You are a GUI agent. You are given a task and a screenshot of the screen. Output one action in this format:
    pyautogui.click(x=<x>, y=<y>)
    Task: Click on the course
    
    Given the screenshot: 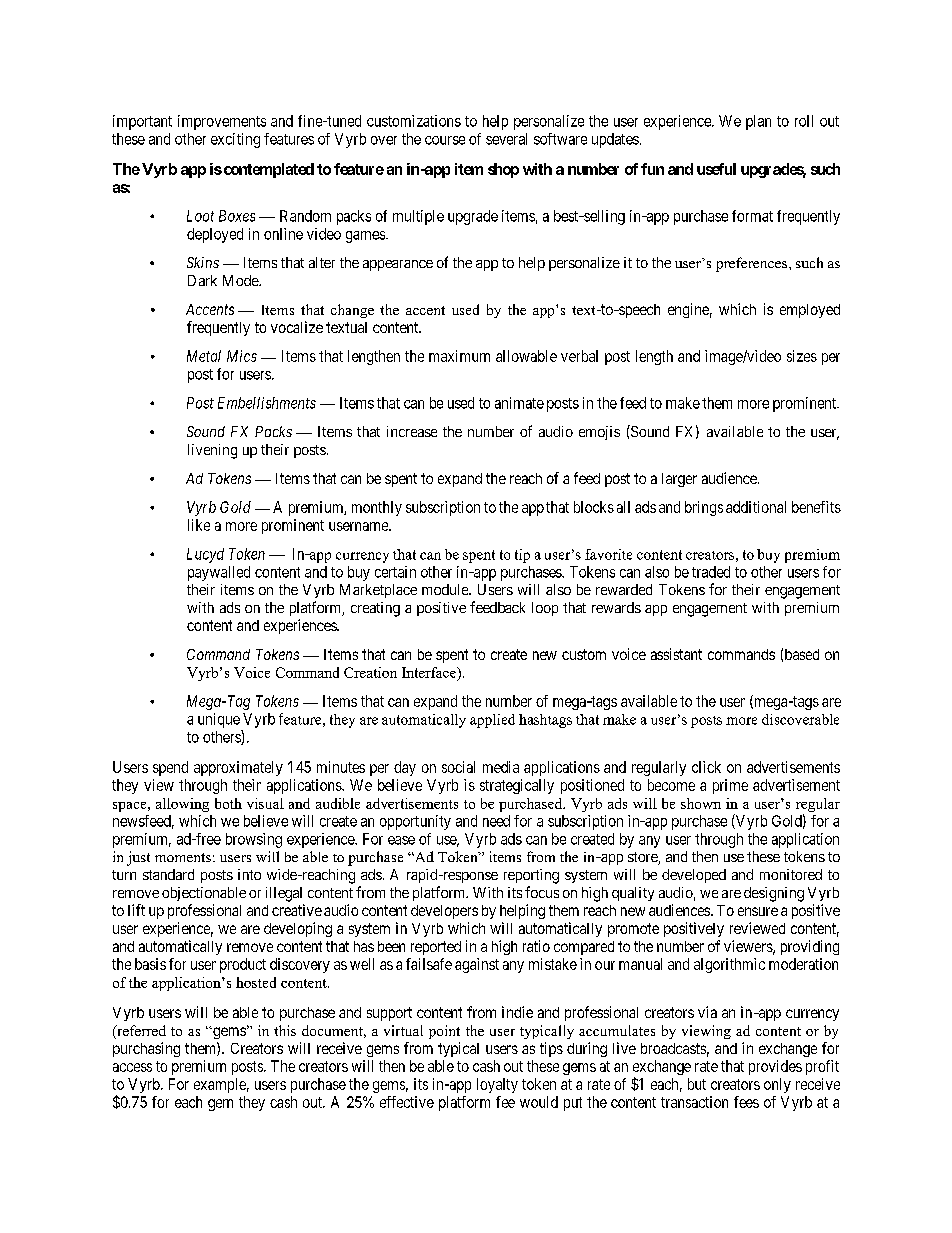 What is the action you would take?
    pyautogui.click(x=445, y=140)
